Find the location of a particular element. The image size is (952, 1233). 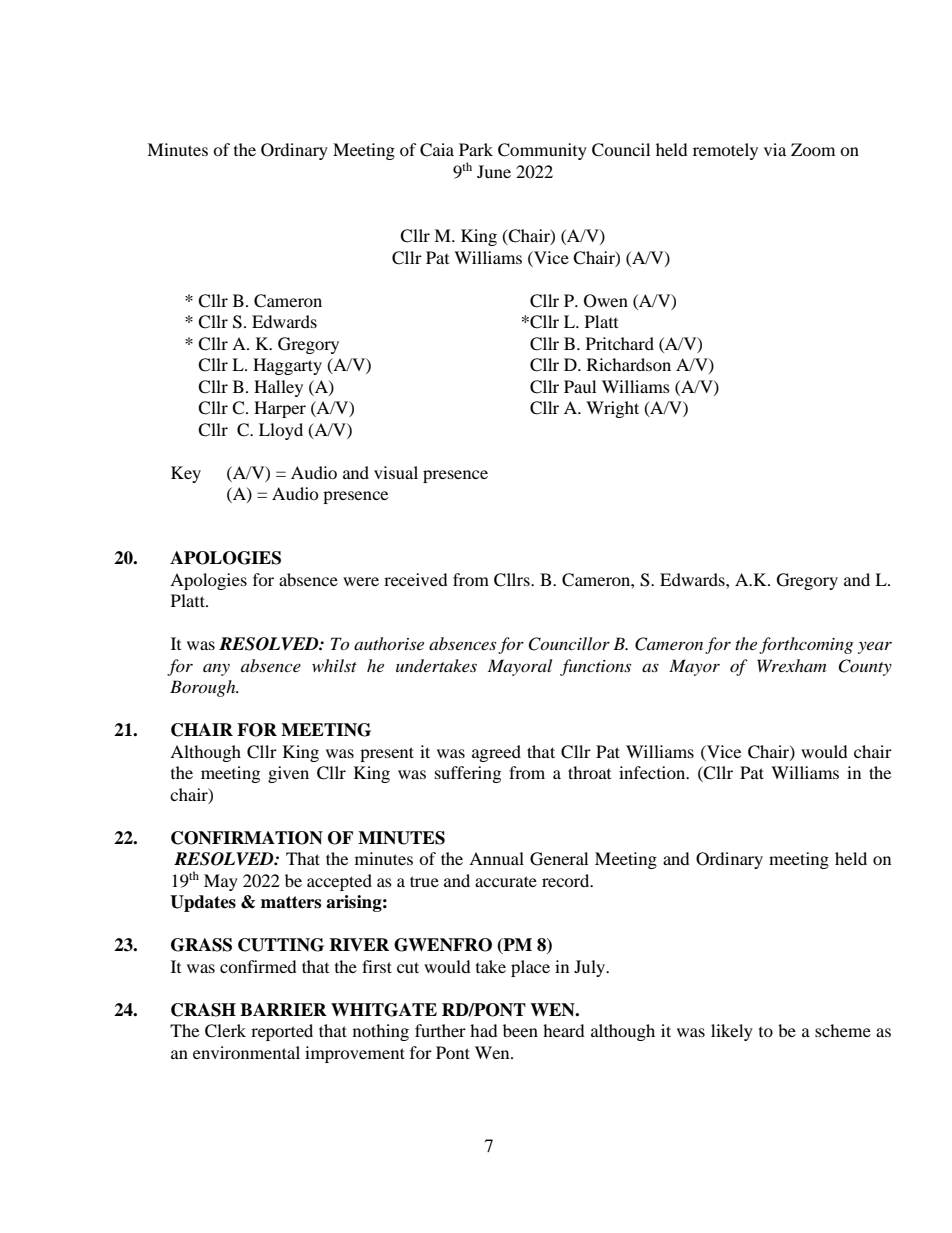

given is located at coordinates (288, 774).
